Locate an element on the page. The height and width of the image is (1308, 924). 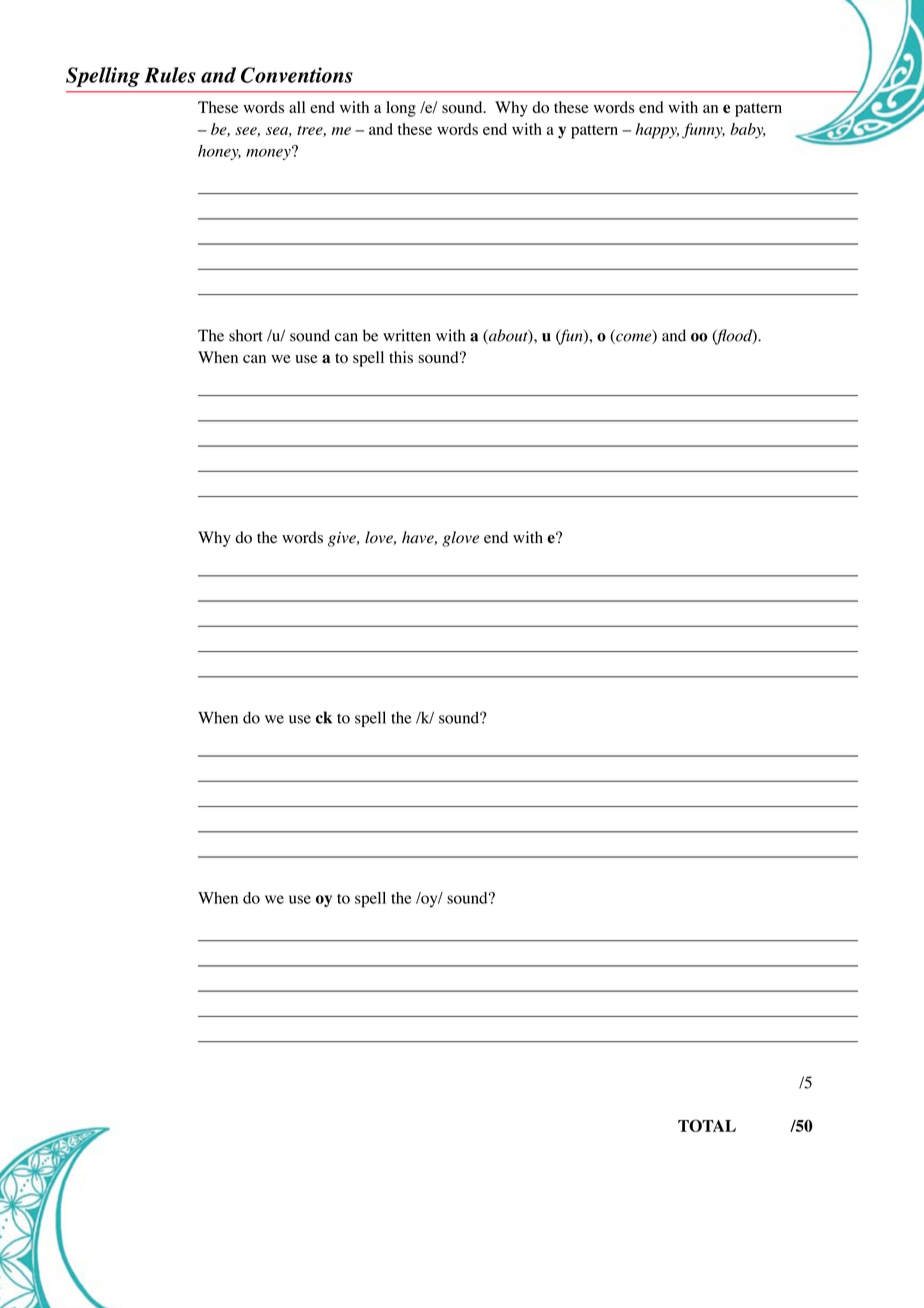
TOTAL is located at coordinates (707, 1125).
